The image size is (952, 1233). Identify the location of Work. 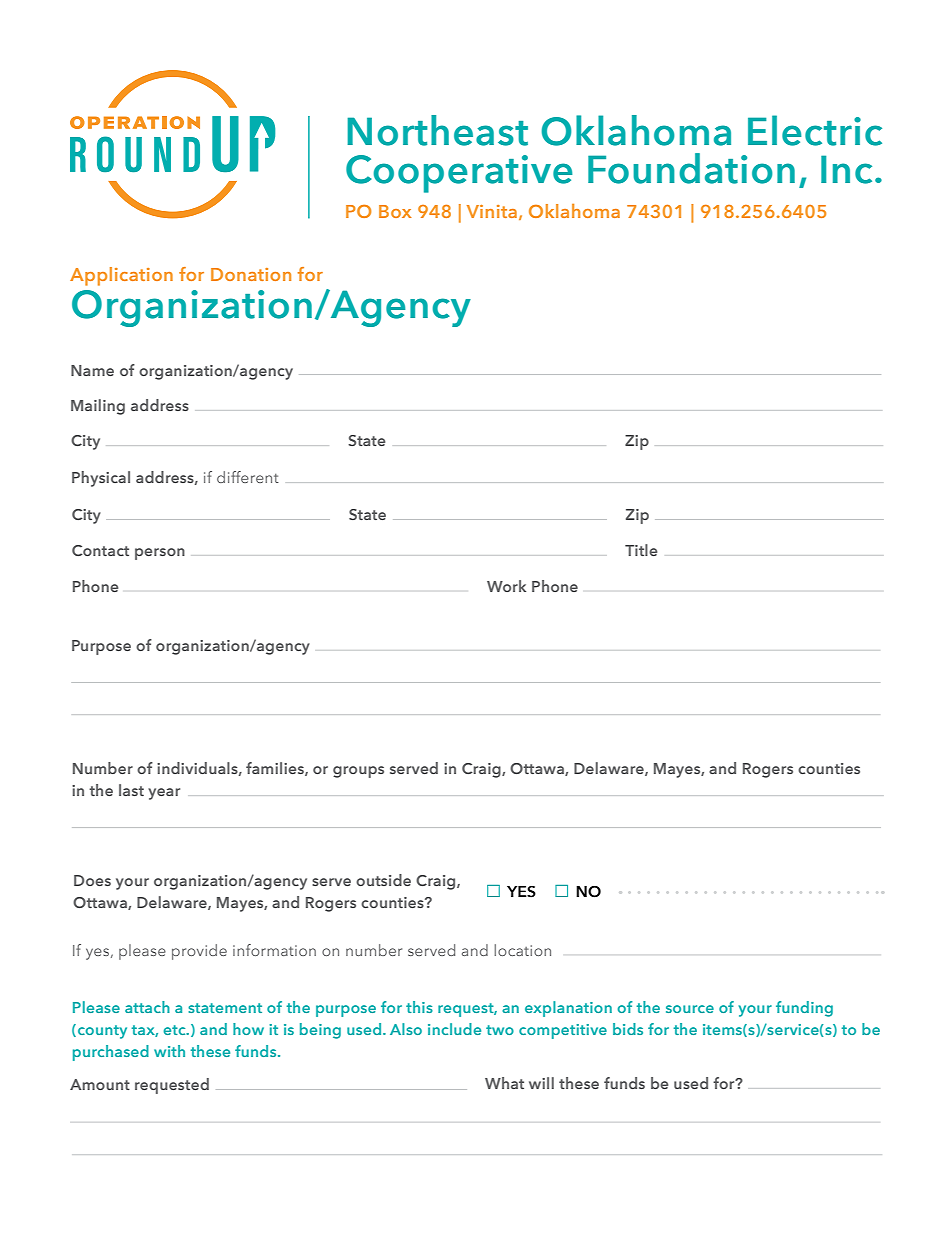
(506, 586).
